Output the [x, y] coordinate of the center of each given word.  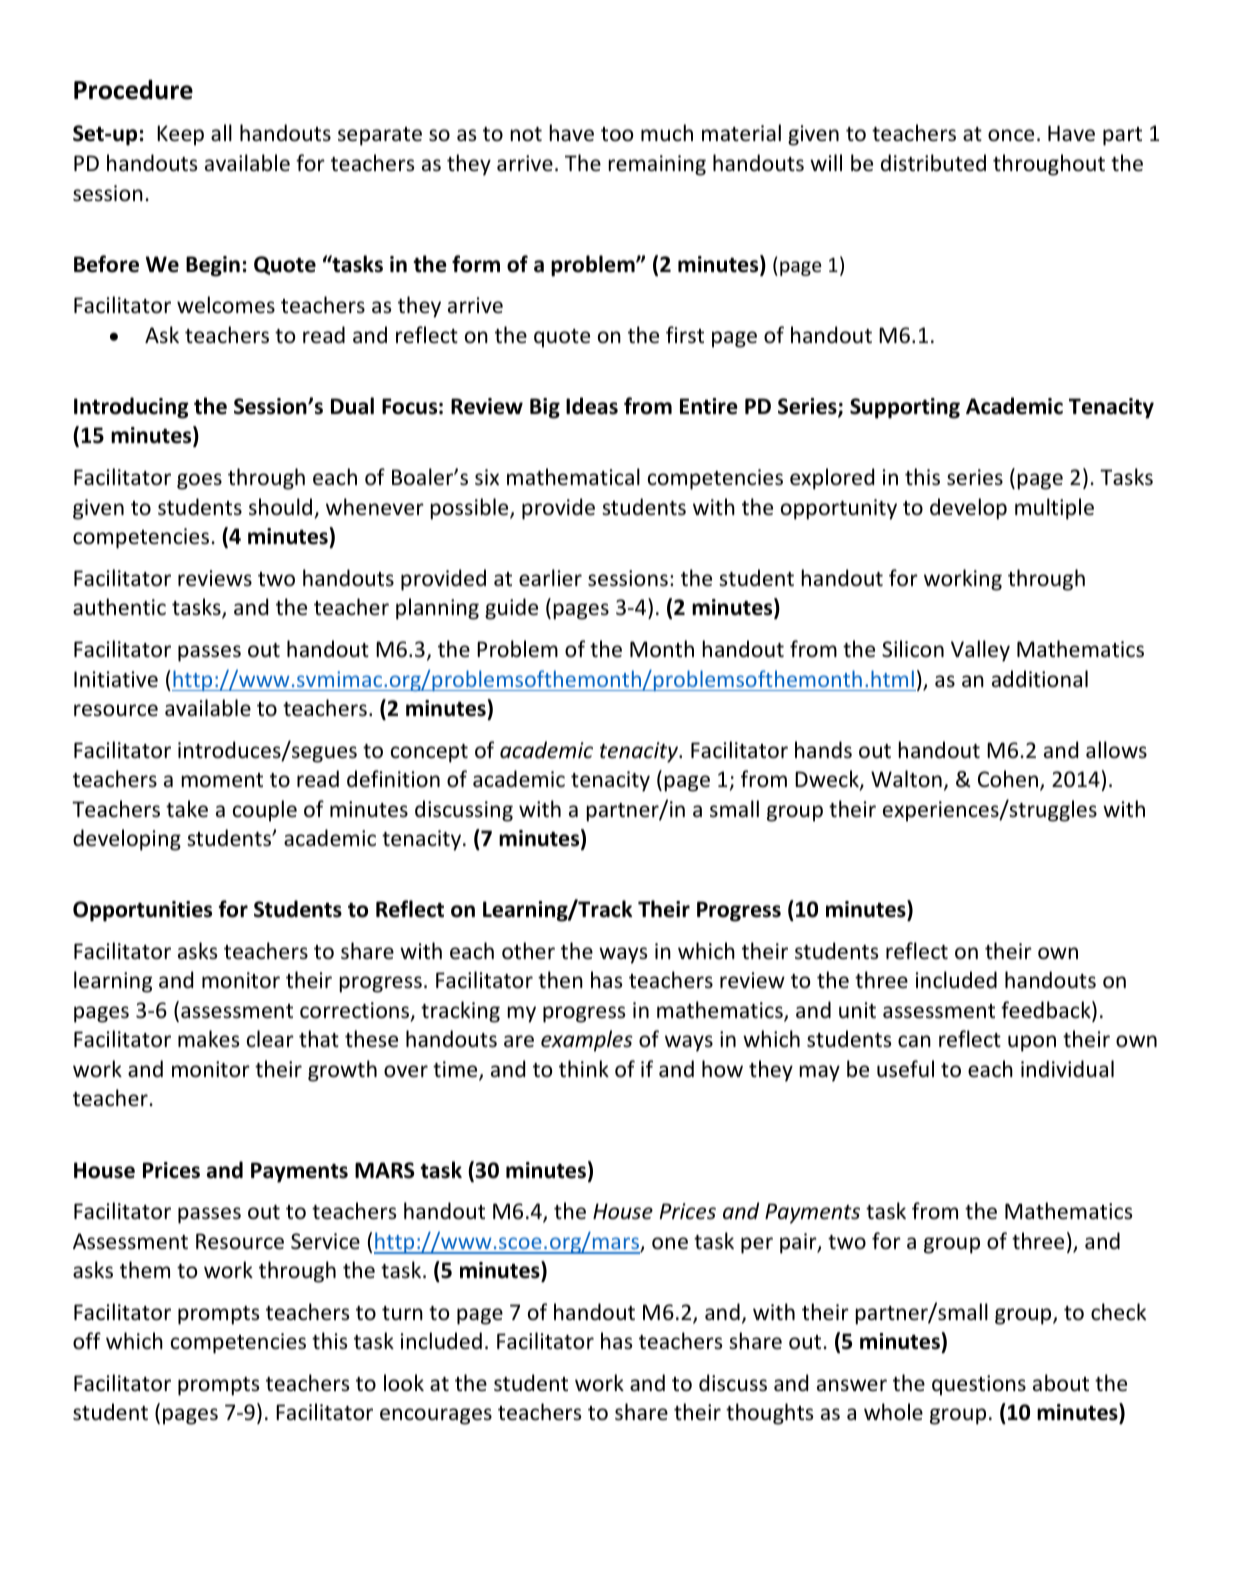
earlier [550, 577]
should [280, 507]
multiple [1054, 509]
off [87, 1341]
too [617, 134]
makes [208, 1038]
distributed [933, 163]
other [528, 951]
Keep [180, 135]
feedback [1047, 1011]
